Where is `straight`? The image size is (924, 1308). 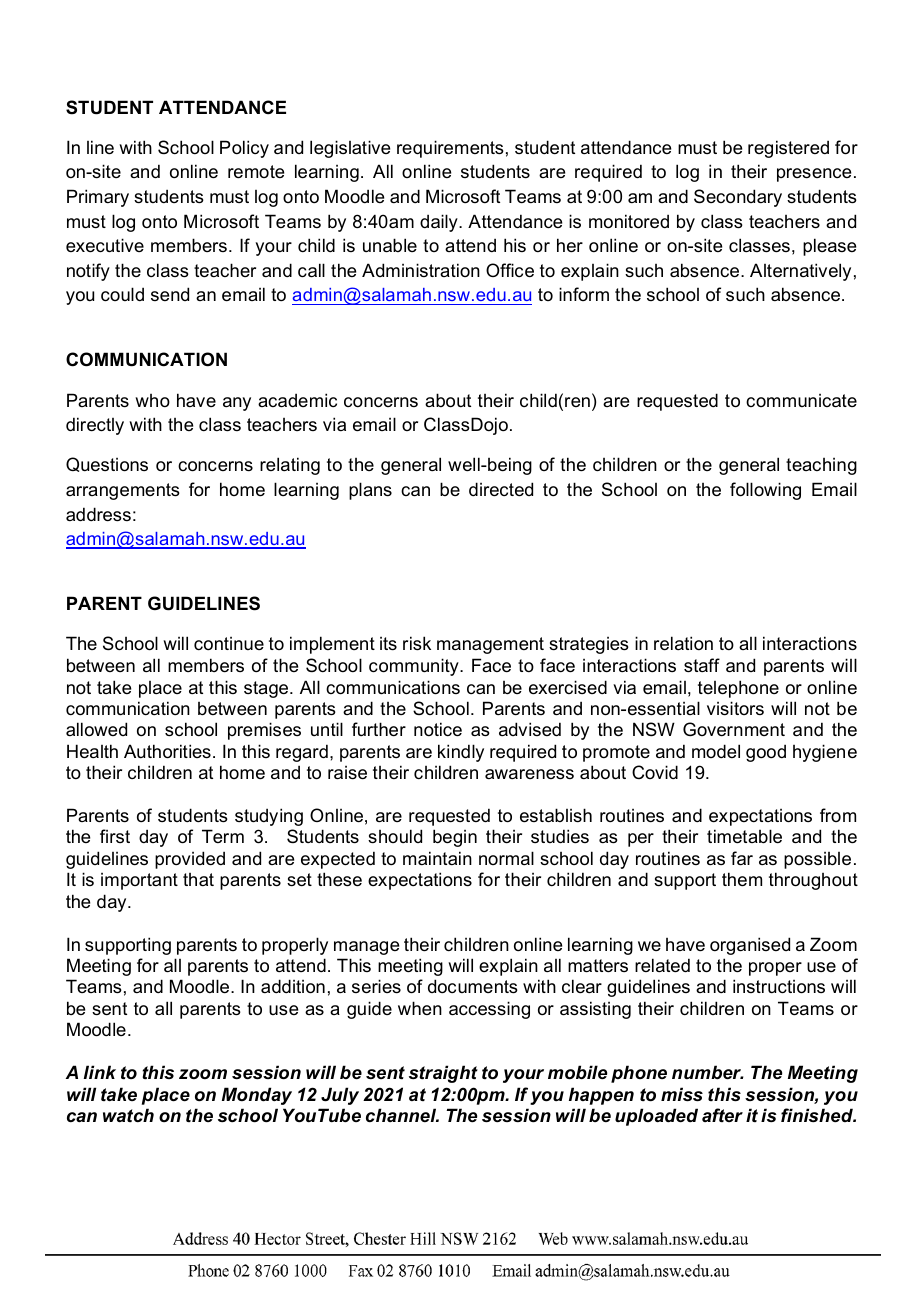 straight is located at coordinates (443, 1074).
